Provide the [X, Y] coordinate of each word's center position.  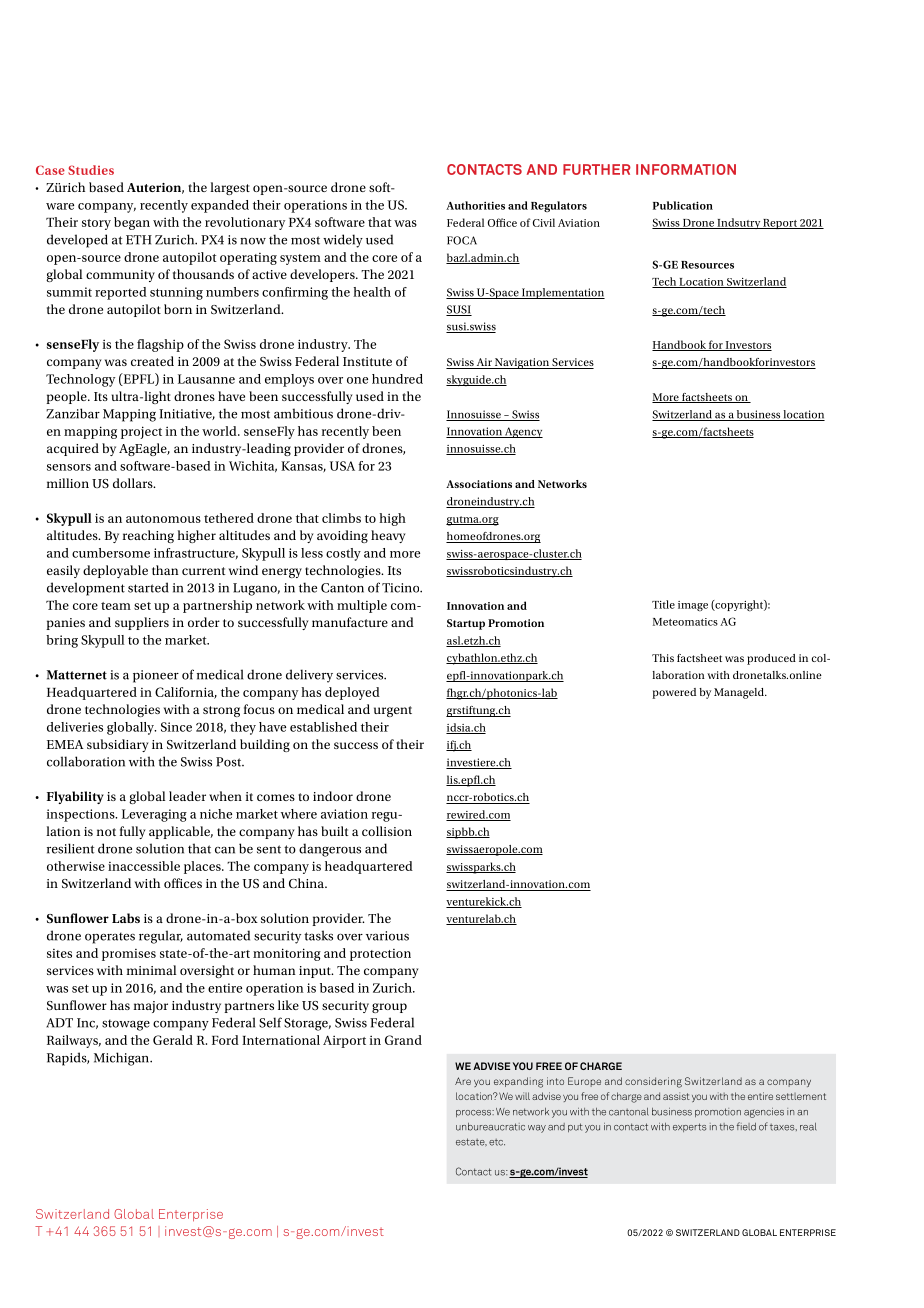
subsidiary [118, 745]
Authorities [475, 205]
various [387, 936]
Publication [683, 205]
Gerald [173, 1040]
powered [674, 693]
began [132, 223]
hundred [397, 379]
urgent [393, 711]
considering [653, 1082]
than [165, 570]
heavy [388, 536]
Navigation [522, 363]
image [693, 606]
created [152, 361]
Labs [126, 918]
